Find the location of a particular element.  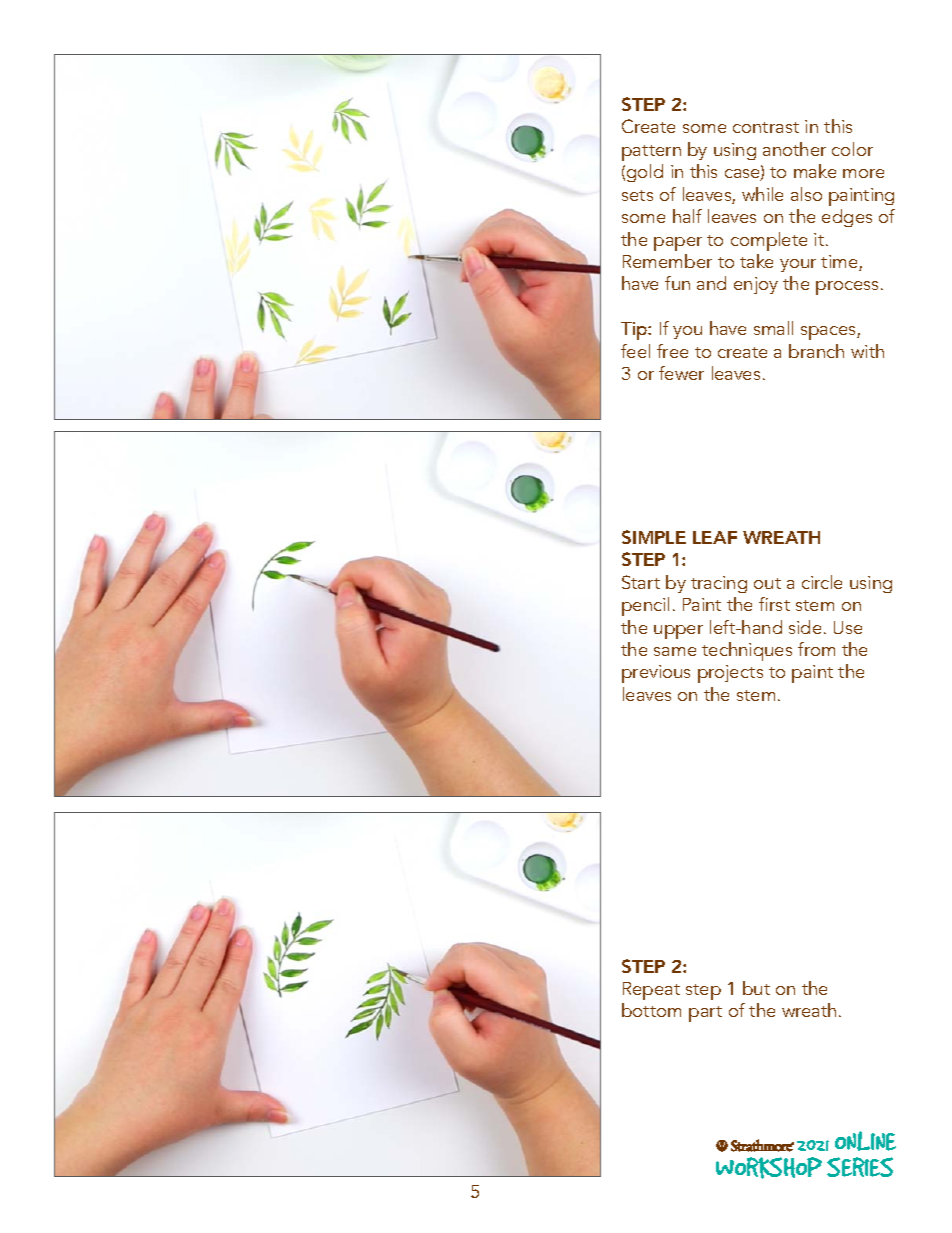

color is located at coordinates (852, 149).
